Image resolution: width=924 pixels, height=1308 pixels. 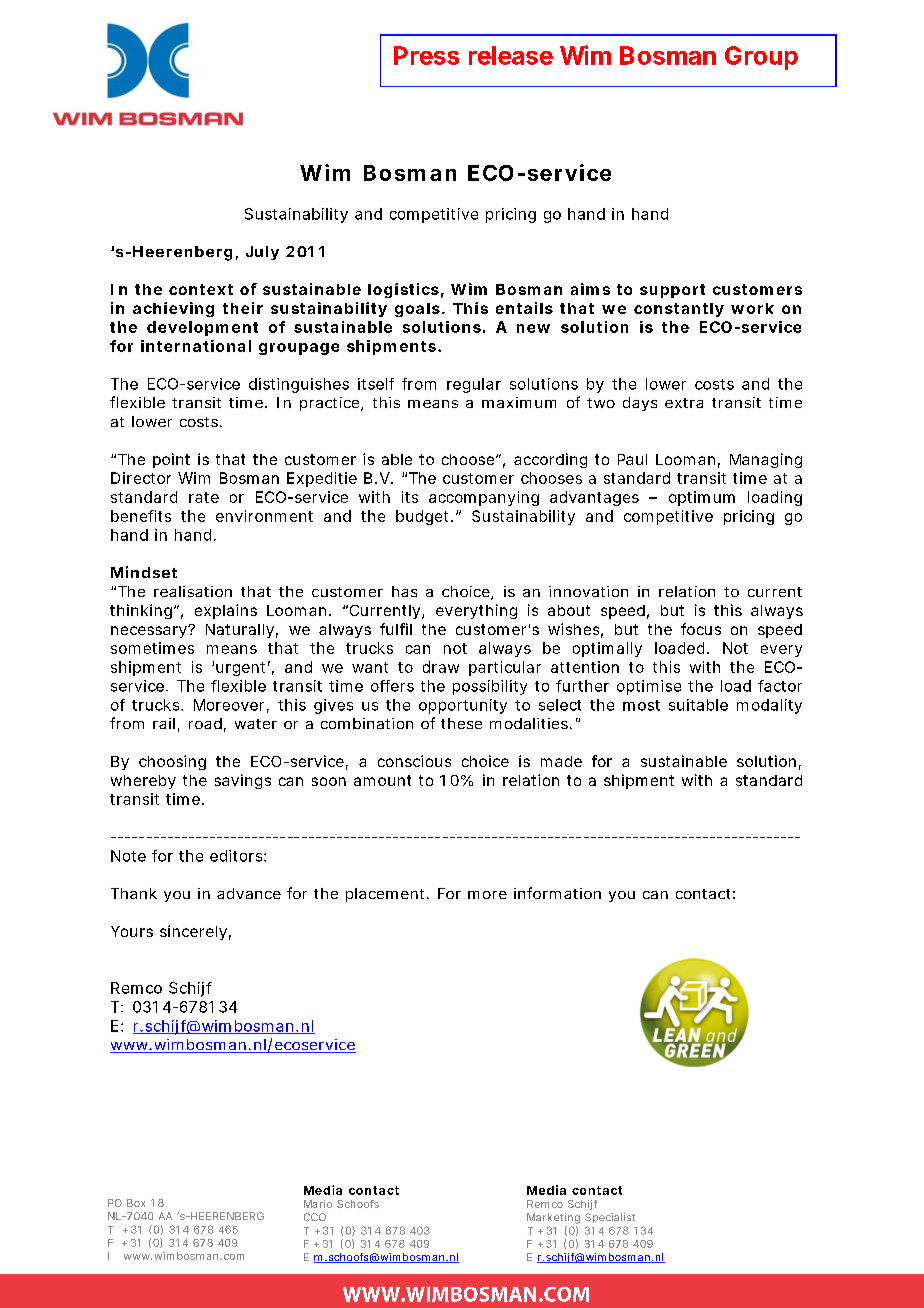 I want to click on release, so click(x=511, y=55).
